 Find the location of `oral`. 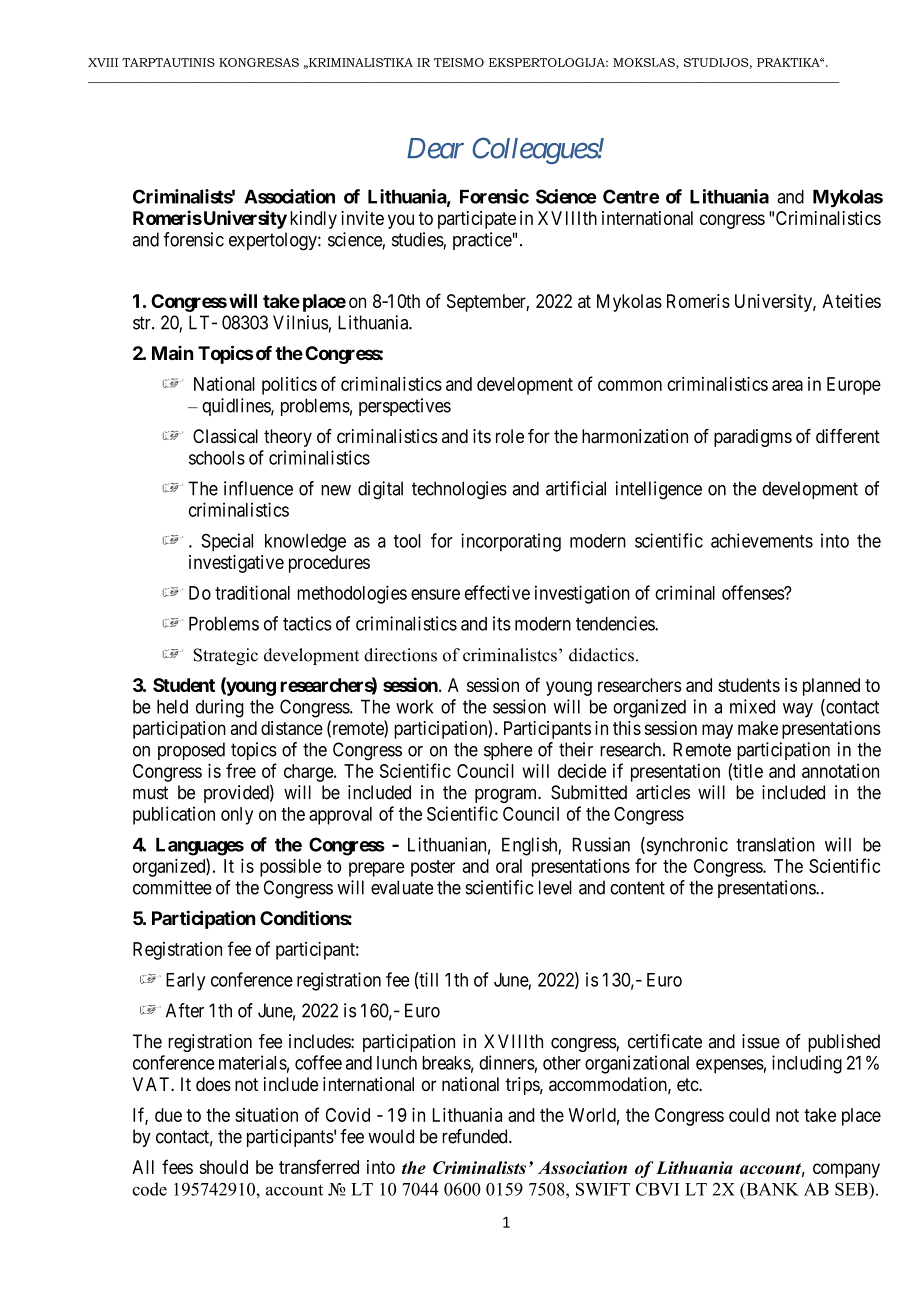

oral is located at coordinates (509, 866).
